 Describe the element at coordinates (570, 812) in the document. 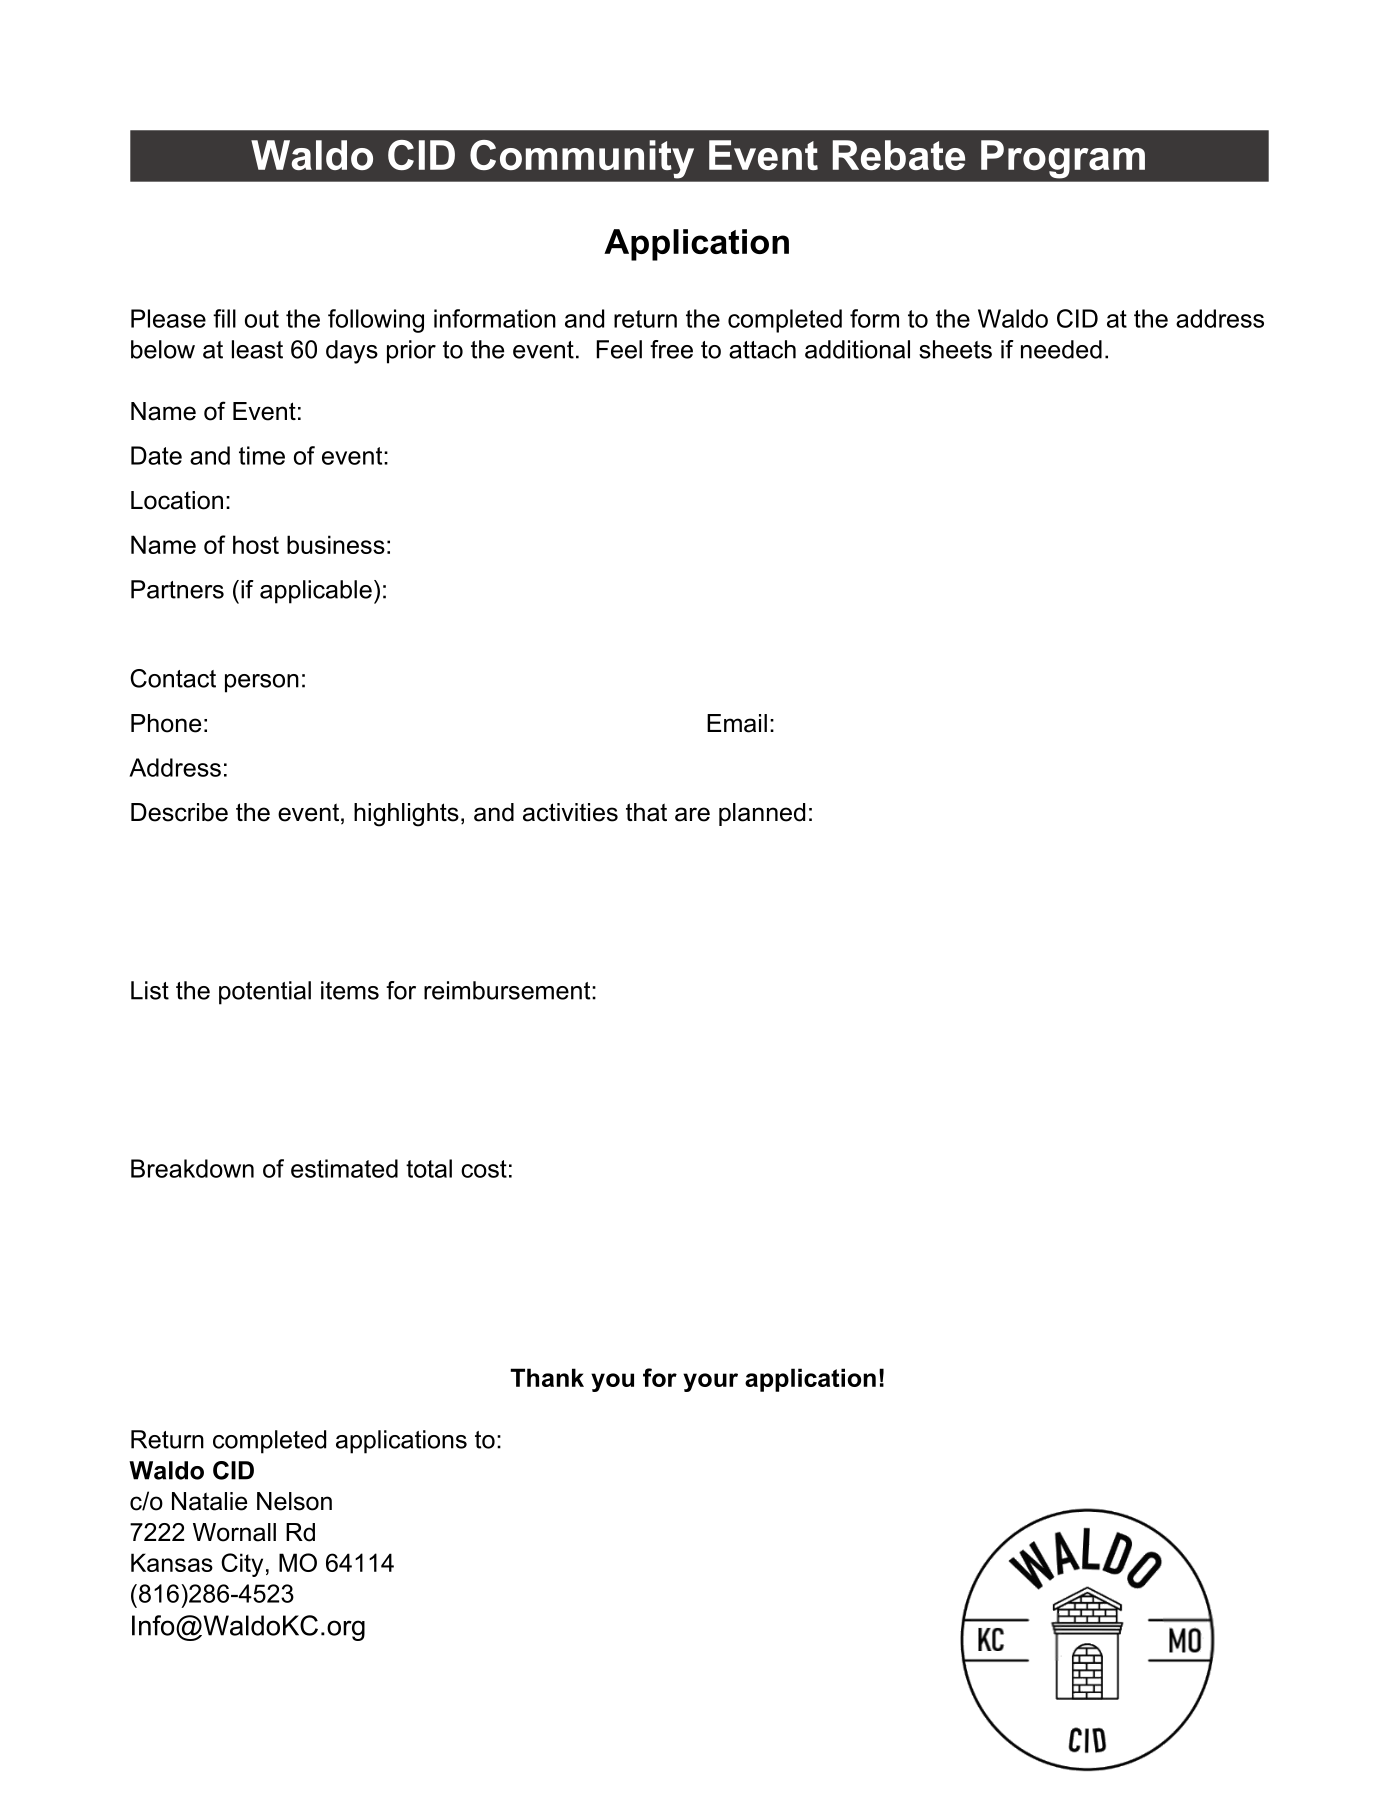

I see `activities` at that location.
